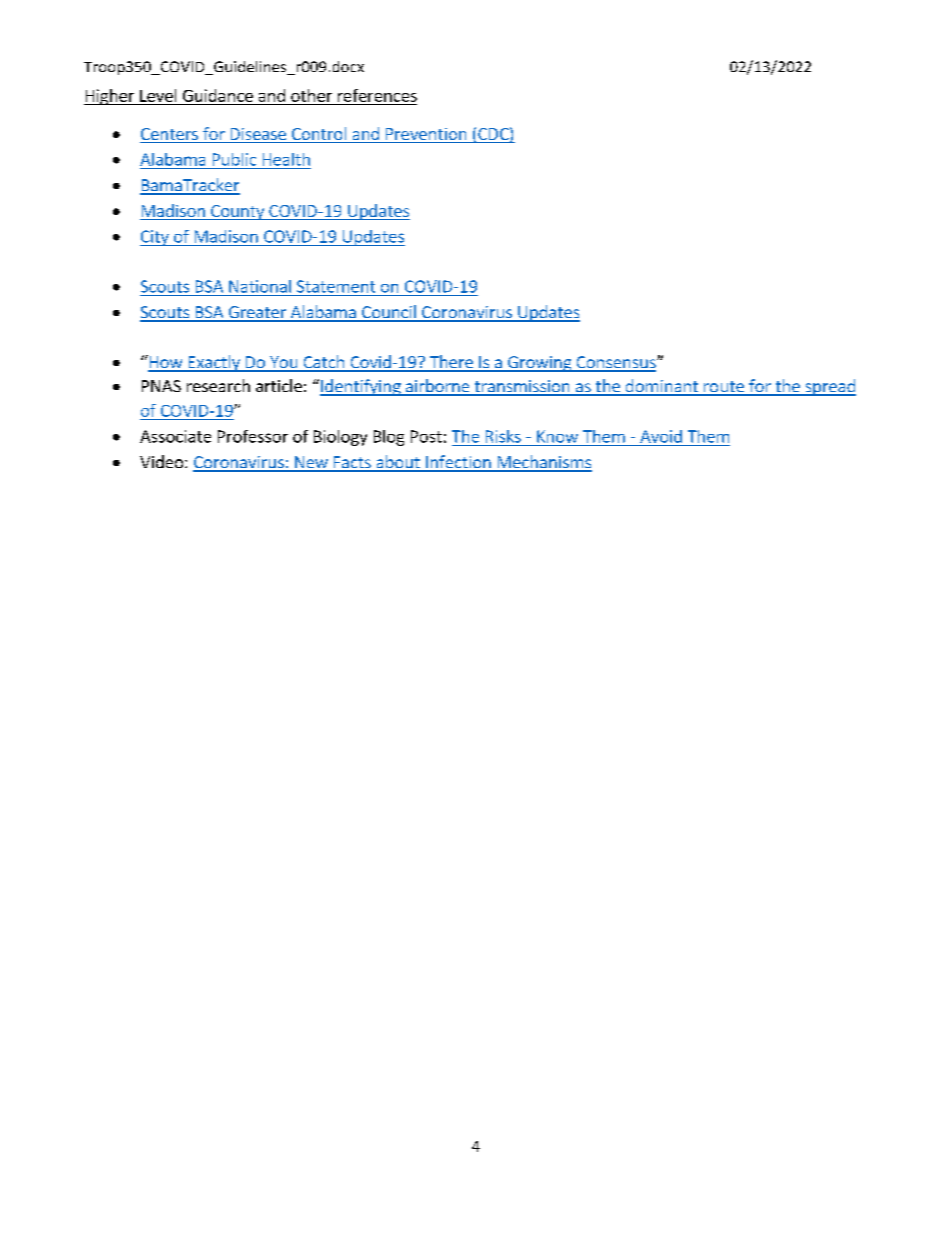 The width and height of the page is (952, 1233). I want to click on Video, so click(163, 461).
